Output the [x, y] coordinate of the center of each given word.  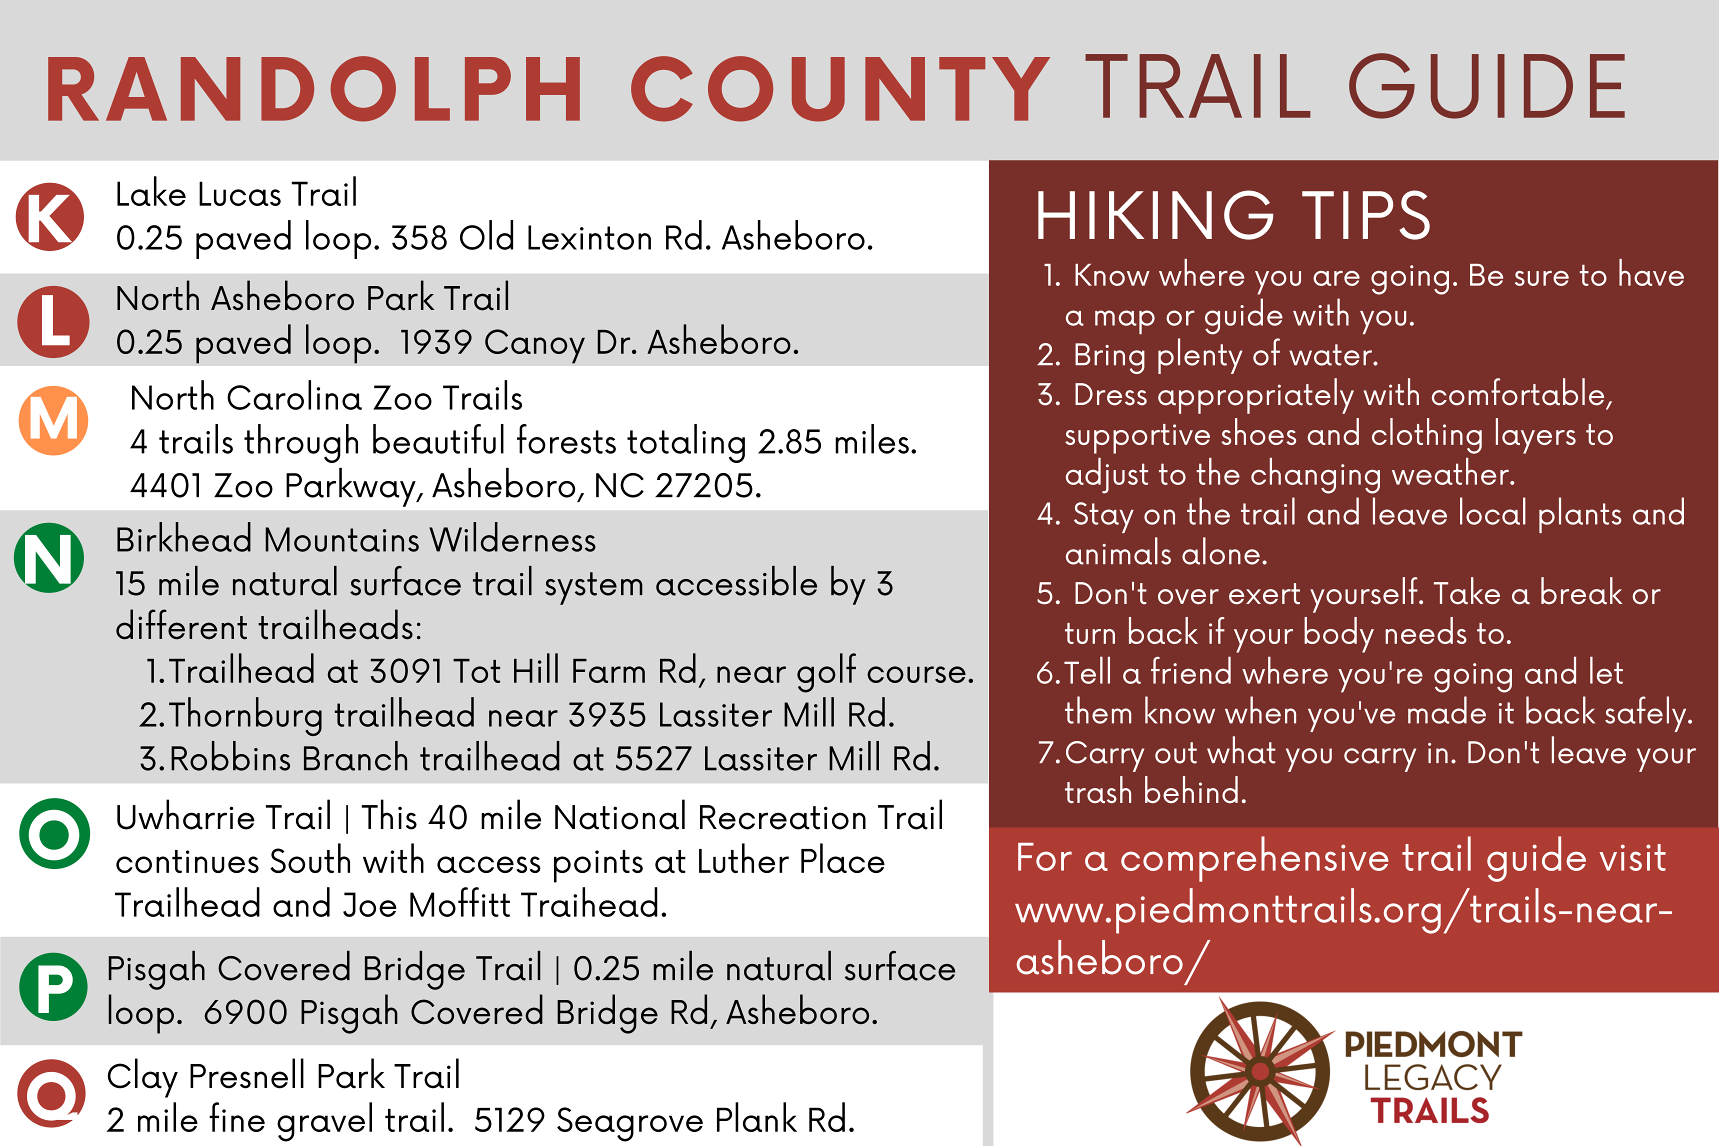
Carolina [294, 395]
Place [843, 858]
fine [237, 1117]
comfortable [1518, 392]
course [916, 674]
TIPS [1366, 215]
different [181, 624]
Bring [1110, 358]
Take [1467, 591]
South [310, 858]
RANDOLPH [314, 89]
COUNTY [840, 89]
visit [1632, 857]
